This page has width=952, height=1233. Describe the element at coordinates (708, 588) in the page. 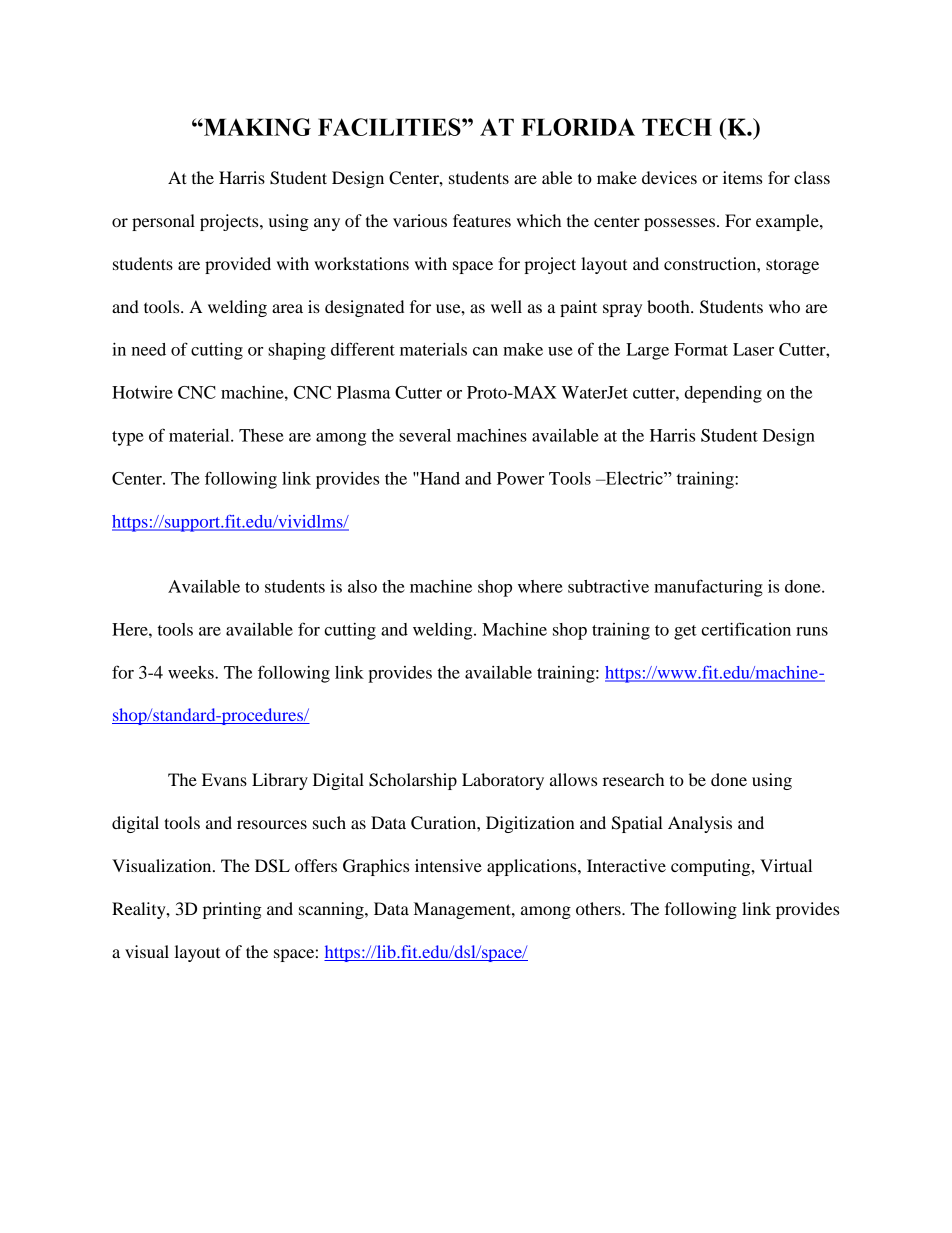

I see `manufacturing` at that location.
